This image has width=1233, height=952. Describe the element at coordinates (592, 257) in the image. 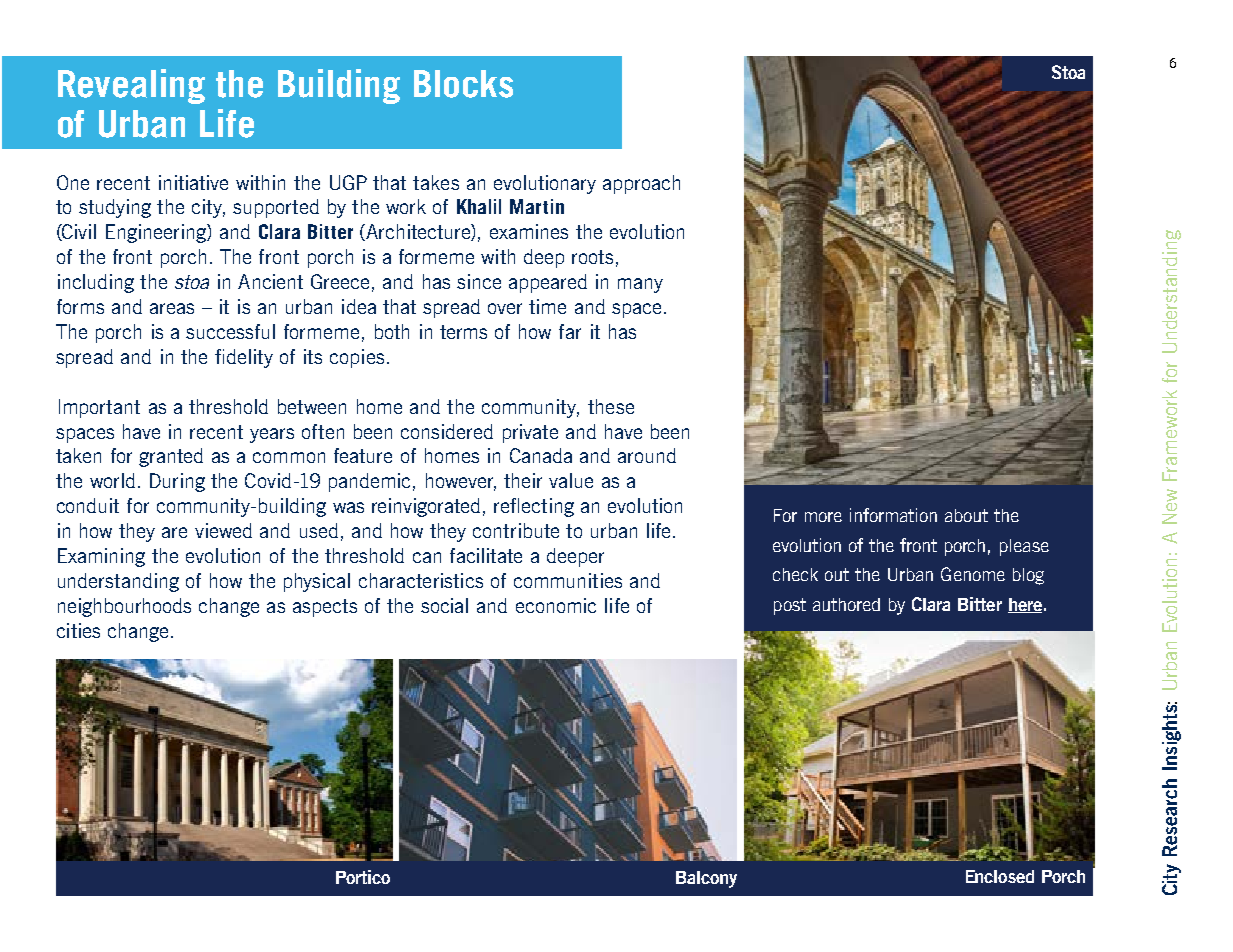

I see `roots` at that location.
